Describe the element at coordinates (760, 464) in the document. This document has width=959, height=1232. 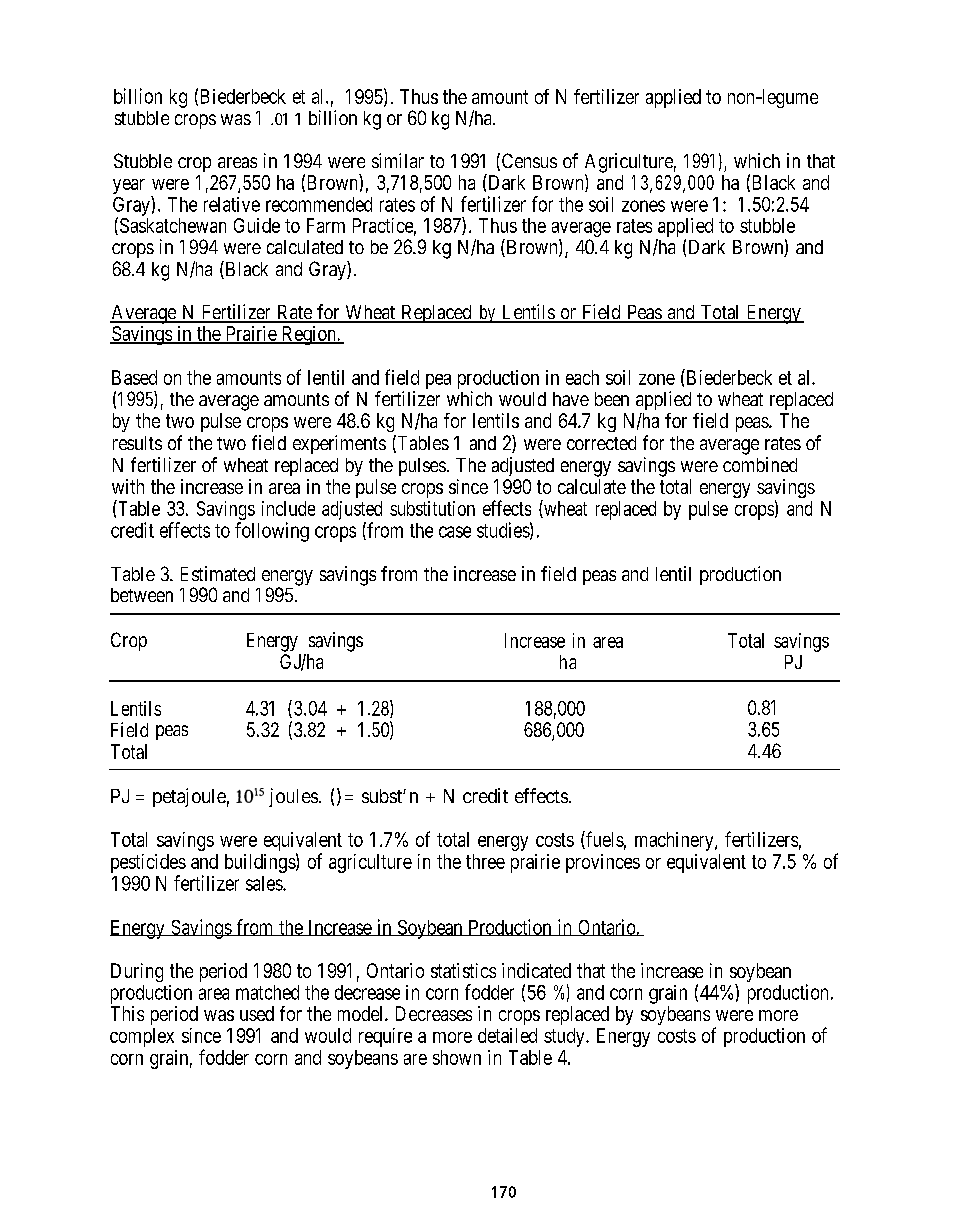
I see `combined` at that location.
